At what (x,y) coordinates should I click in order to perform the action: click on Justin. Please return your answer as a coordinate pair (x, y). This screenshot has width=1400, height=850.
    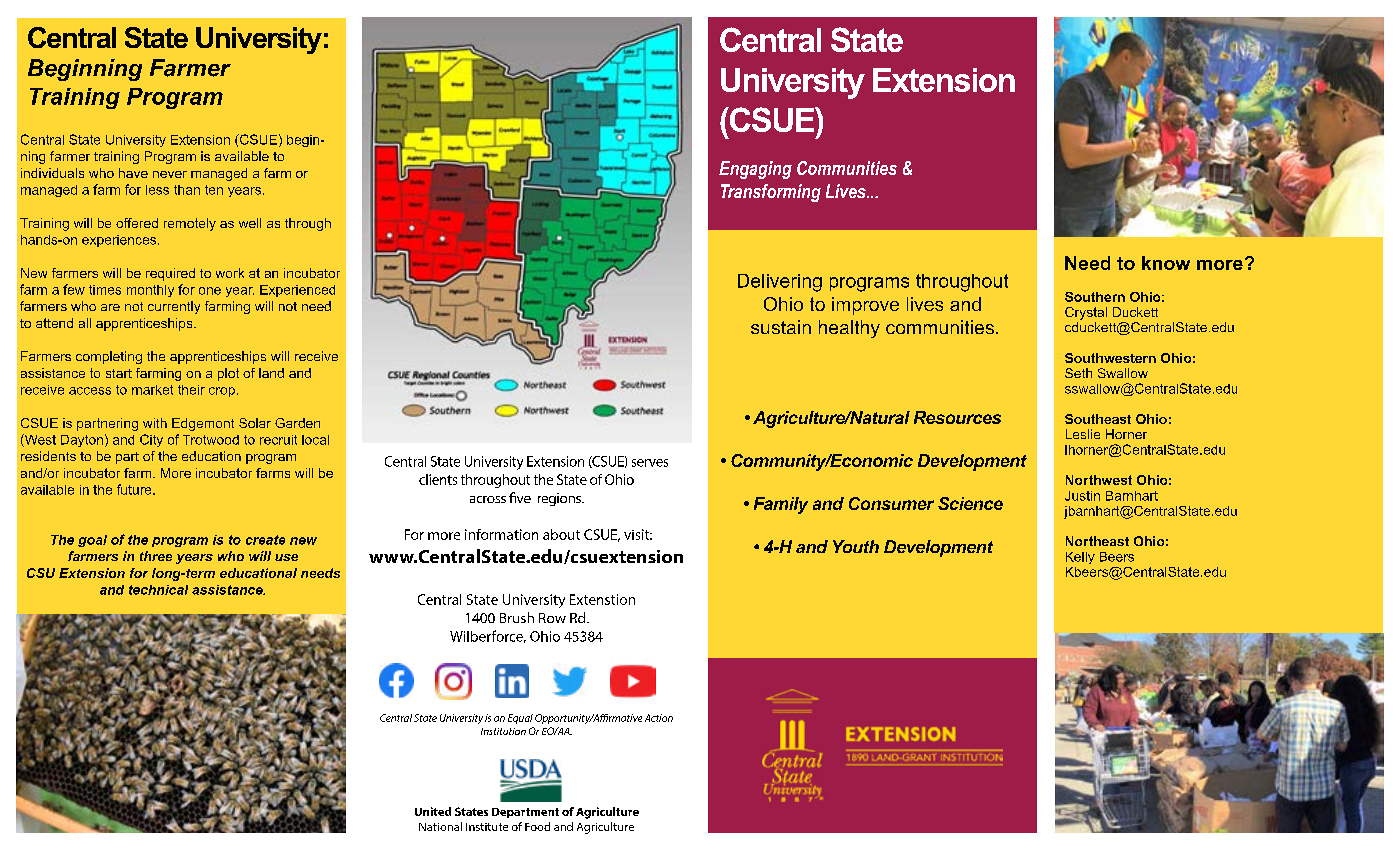
    Looking at the image, I should click on (1082, 496).
